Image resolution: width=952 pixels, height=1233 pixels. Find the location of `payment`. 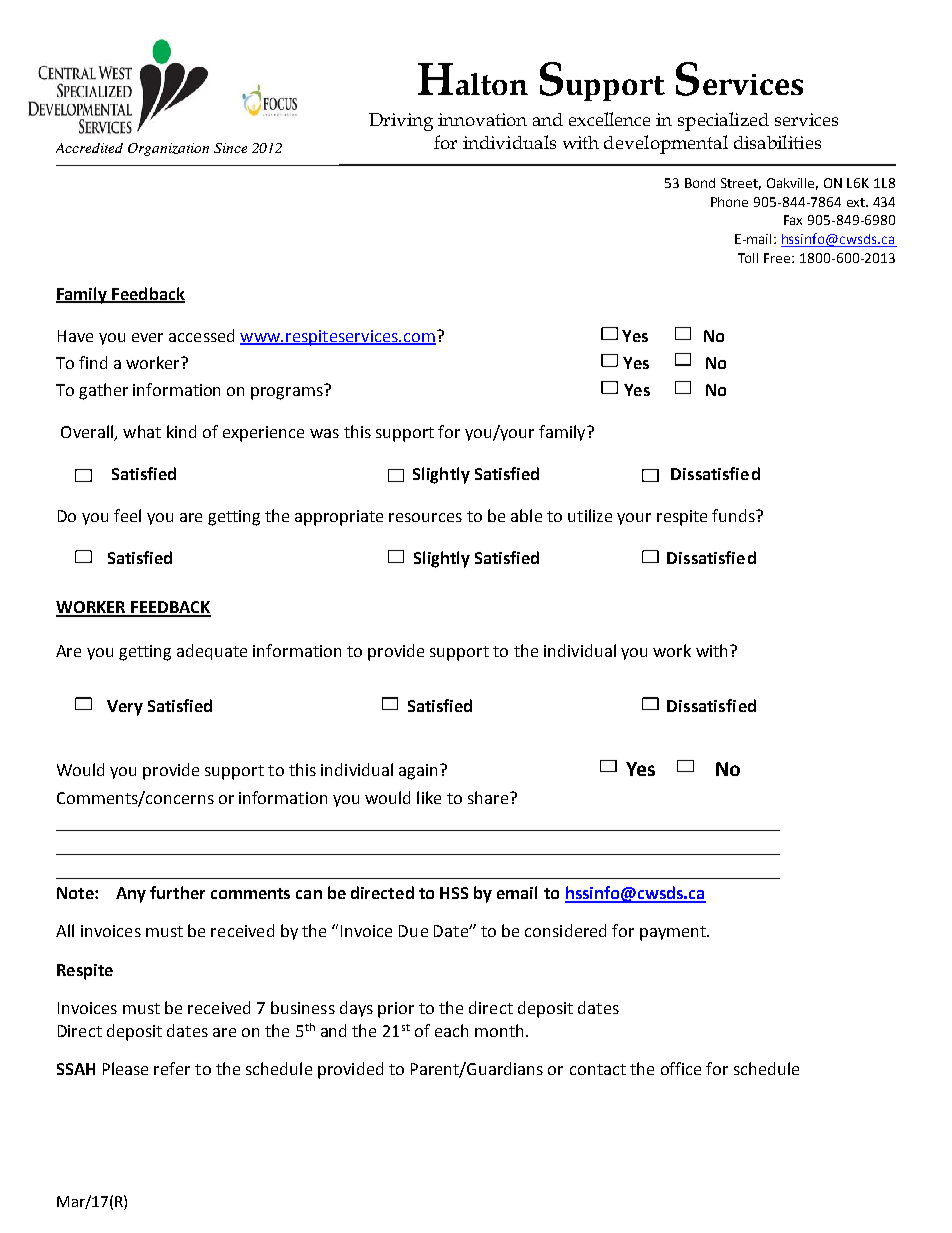

payment is located at coordinates (674, 933).
